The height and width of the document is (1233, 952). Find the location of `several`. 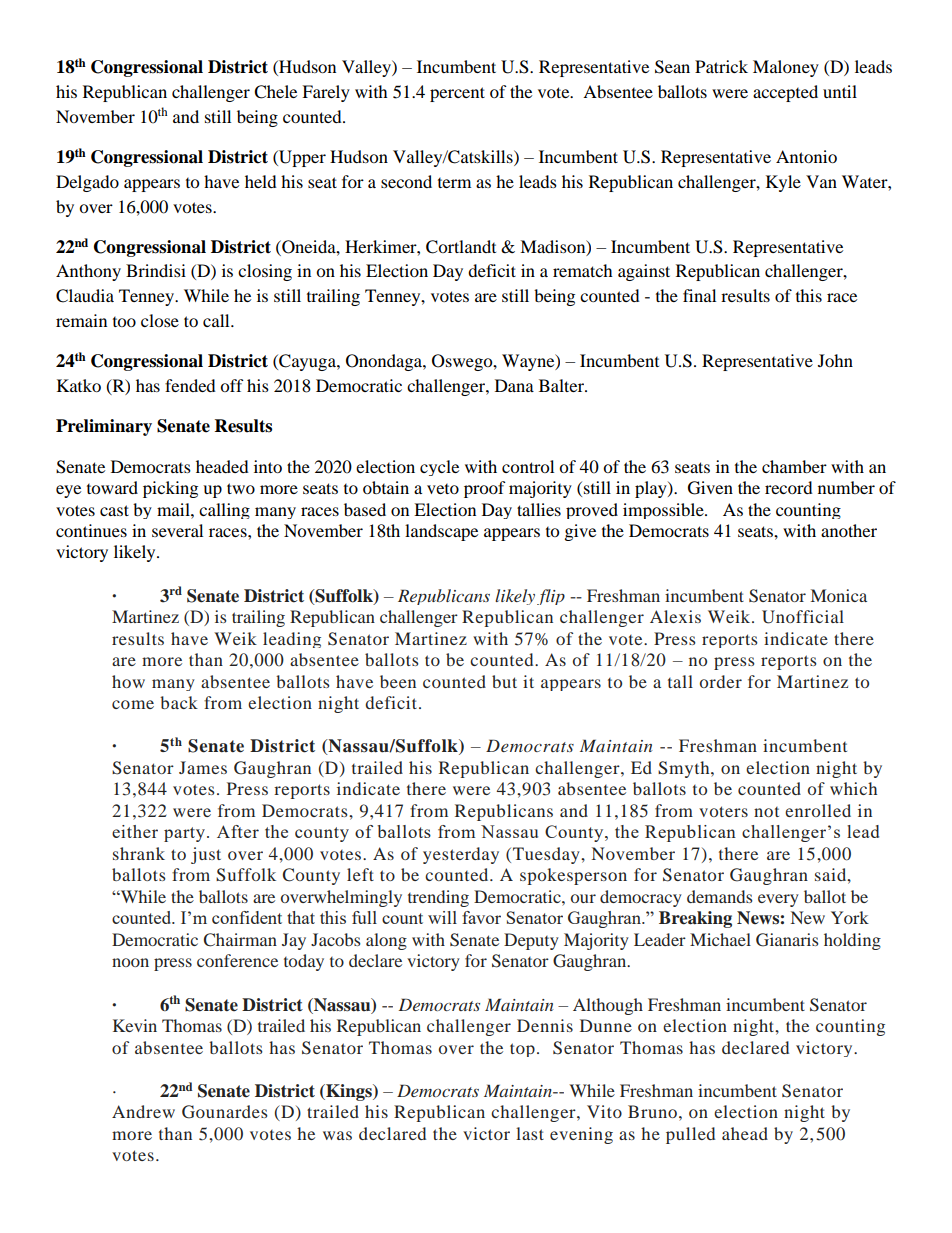

several is located at coordinates (177, 530).
